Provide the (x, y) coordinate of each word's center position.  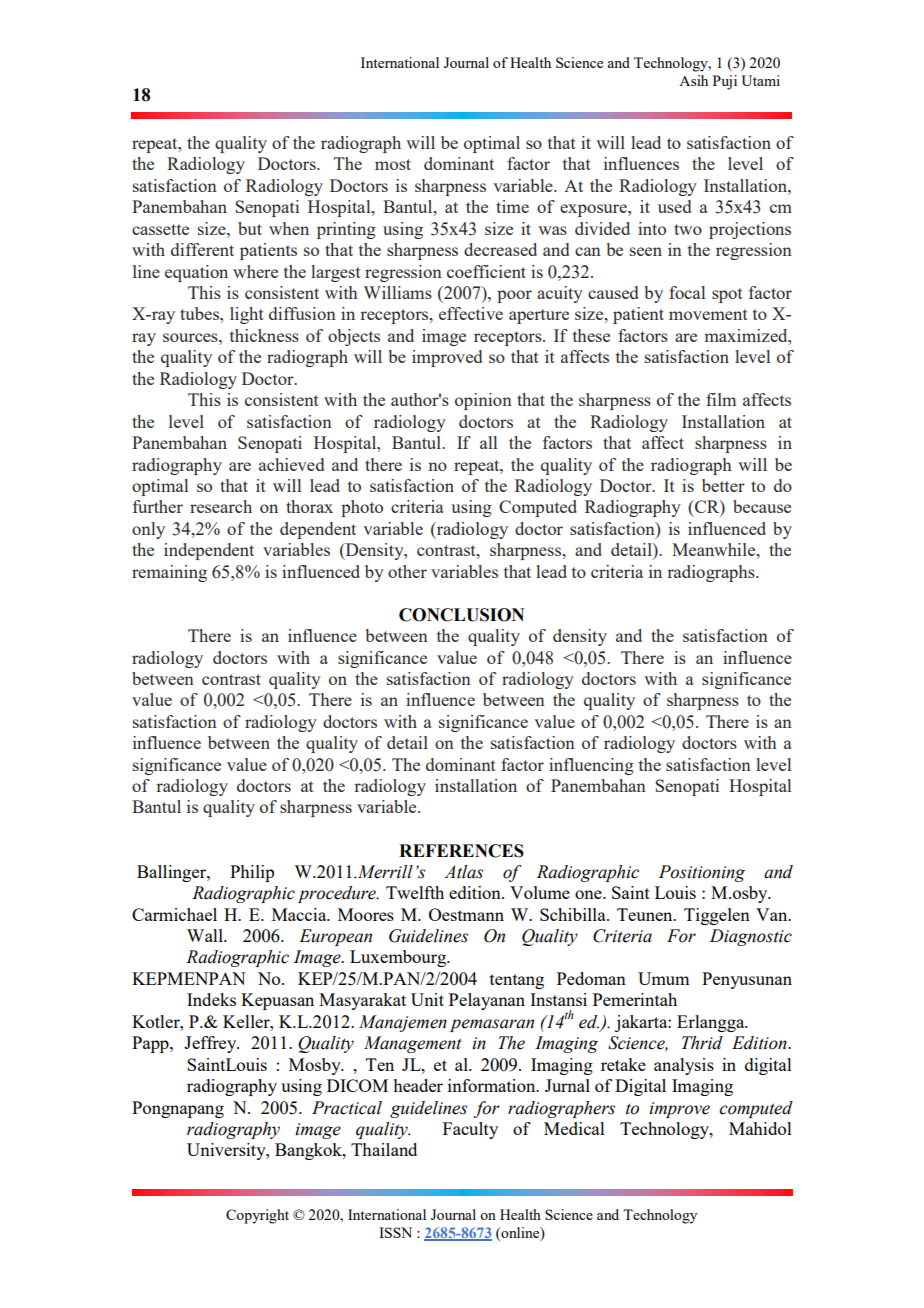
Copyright (257, 1216)
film (721, 399)
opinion (483, 401)
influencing (591, 766)
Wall (206, 935)
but (250, 228)
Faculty (470, 1130)
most (393, 164)
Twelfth (415, 892)
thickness (264, 335)
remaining (169, 573)
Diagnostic (751, 937)
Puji (725, 82)
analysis (684, 1066)
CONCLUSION (461, 615)
